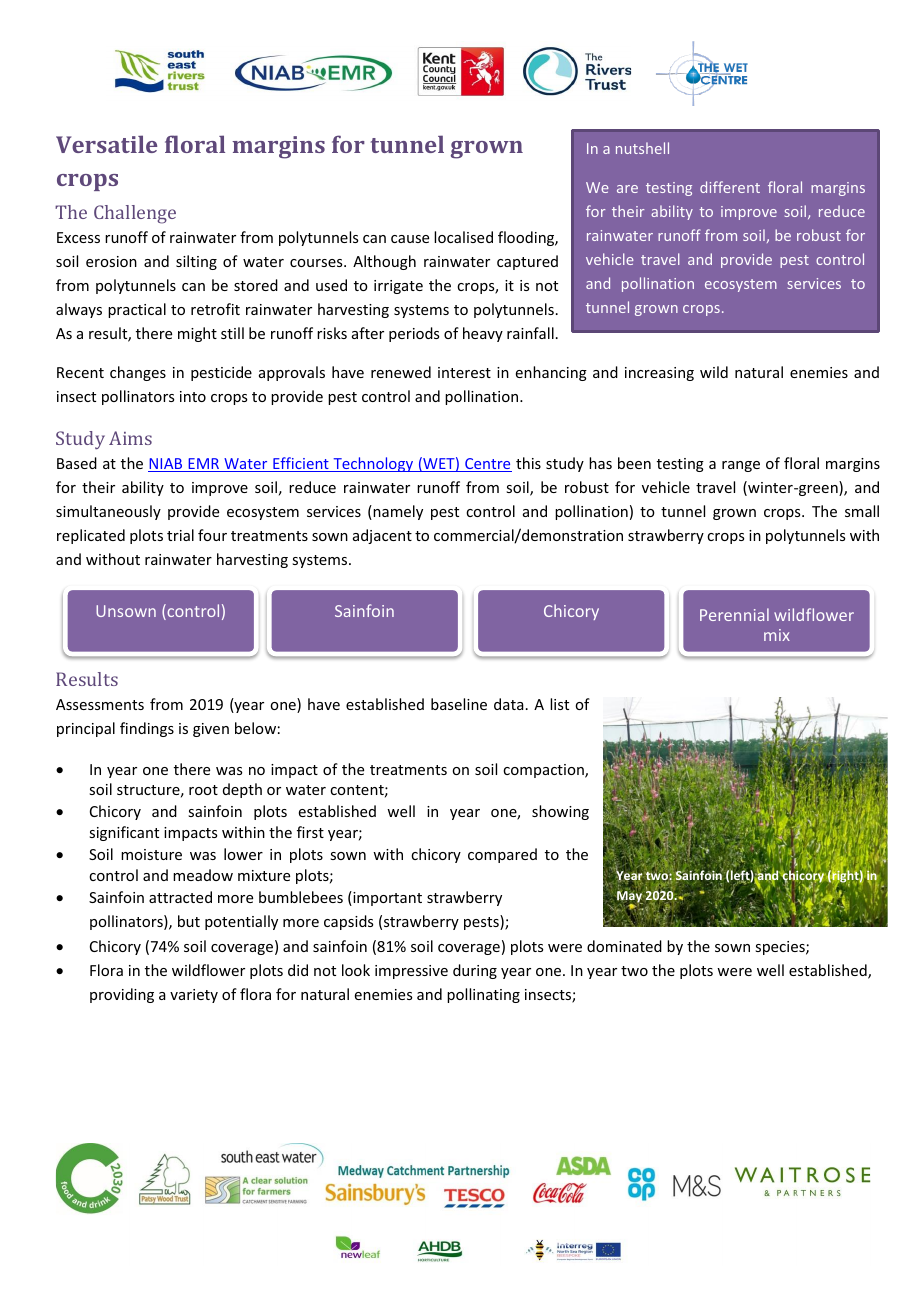 The width and height of the screenshot is (924, 1308). Describe the element at coordinates (382, 536) in the screenshot. I see `adjacent` at that location.
